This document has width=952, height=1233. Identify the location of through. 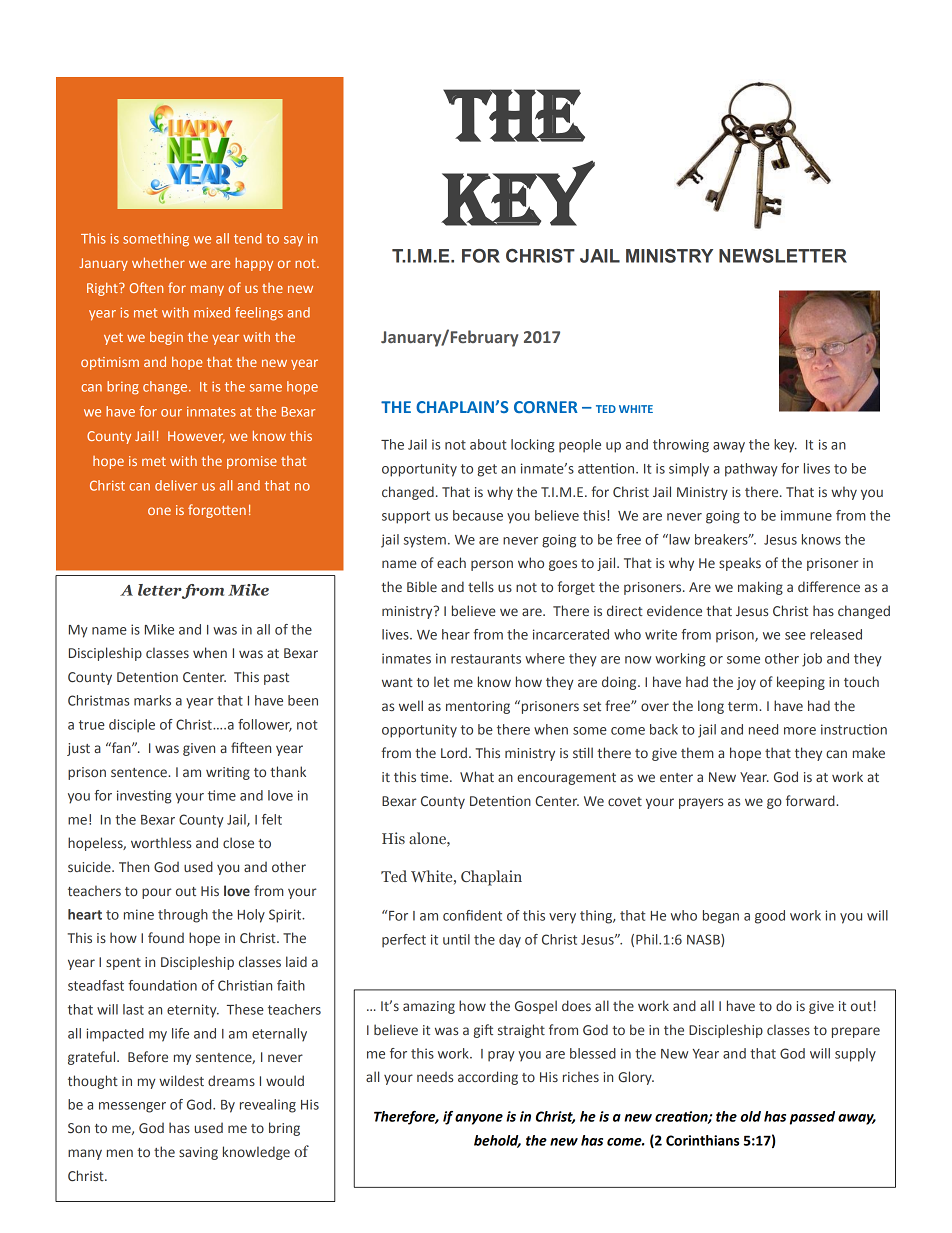
(183, 916).
